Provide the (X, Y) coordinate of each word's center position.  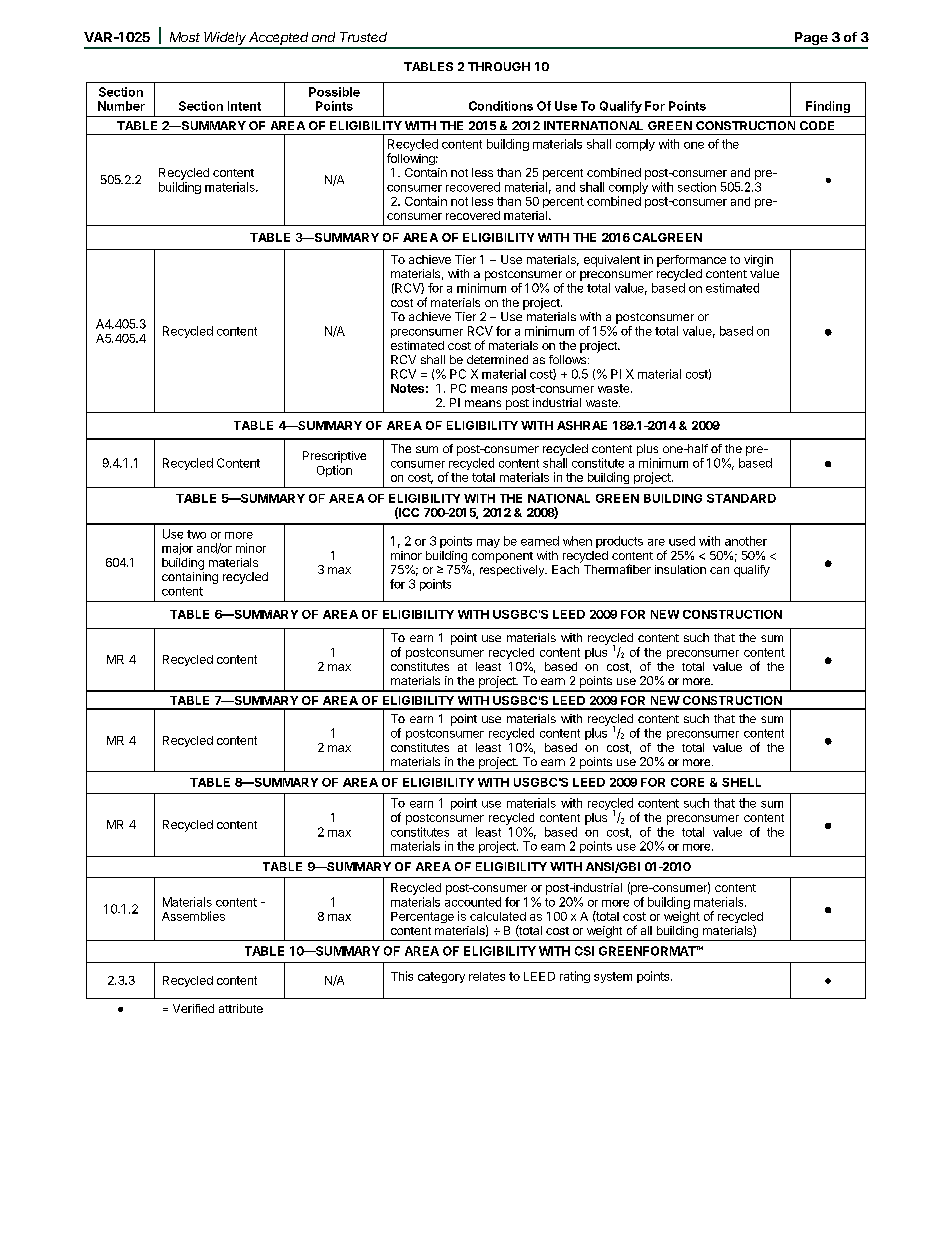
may (488, 543)
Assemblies (193, 916)
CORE (687, 782)
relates (487, 976)
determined (497, 359)
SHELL (741, 782)
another (746, 541)
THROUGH (499, 66)
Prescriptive (334, 457)
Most (185, 37)
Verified (193, 1008)
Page (811, 40)
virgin (758, 261)
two (196, 534)
